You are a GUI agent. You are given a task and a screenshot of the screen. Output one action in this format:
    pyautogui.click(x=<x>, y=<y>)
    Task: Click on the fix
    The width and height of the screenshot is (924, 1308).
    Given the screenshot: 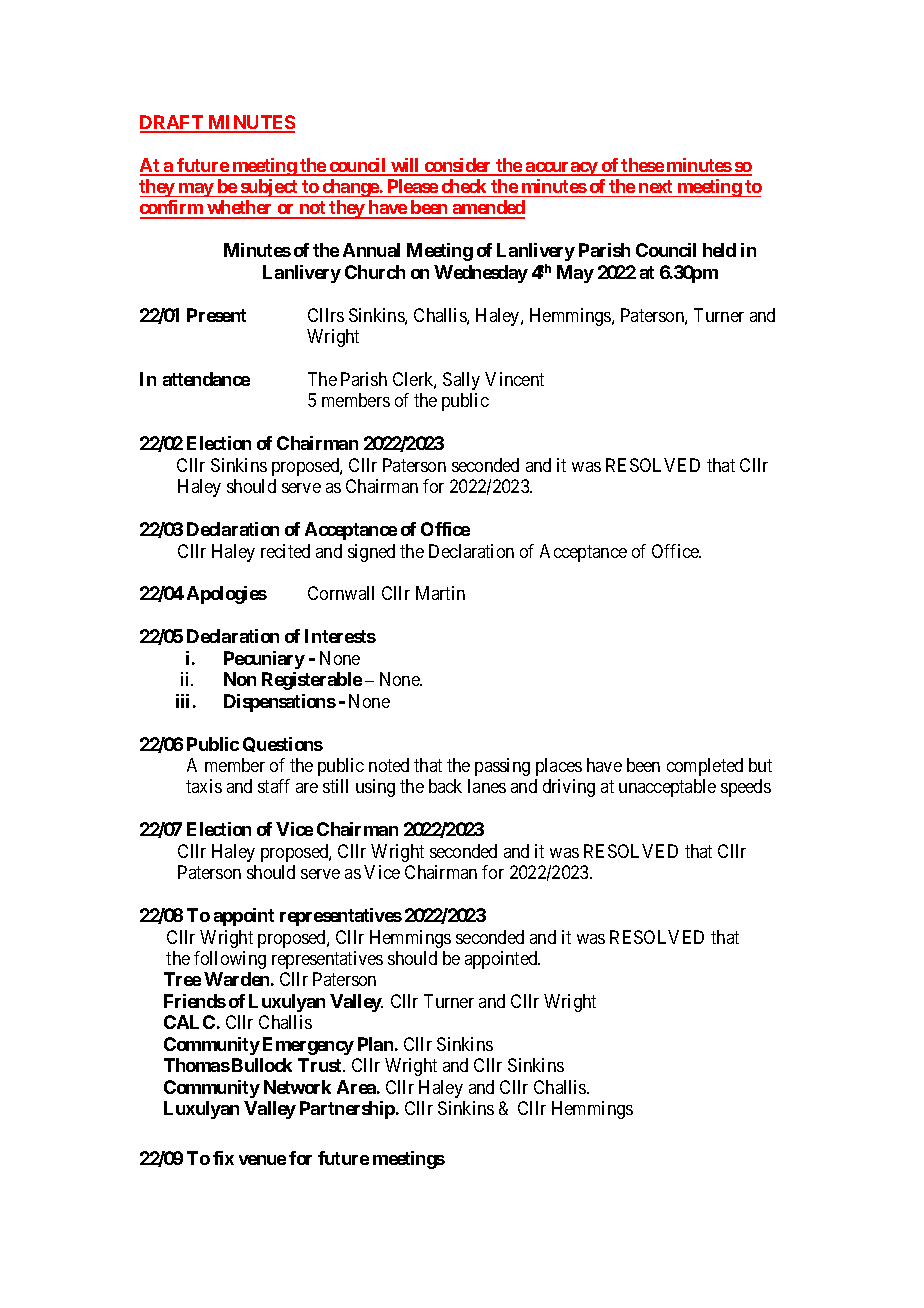 What is the action you would take?
    pyautogui.click(x=223, y=1158)
